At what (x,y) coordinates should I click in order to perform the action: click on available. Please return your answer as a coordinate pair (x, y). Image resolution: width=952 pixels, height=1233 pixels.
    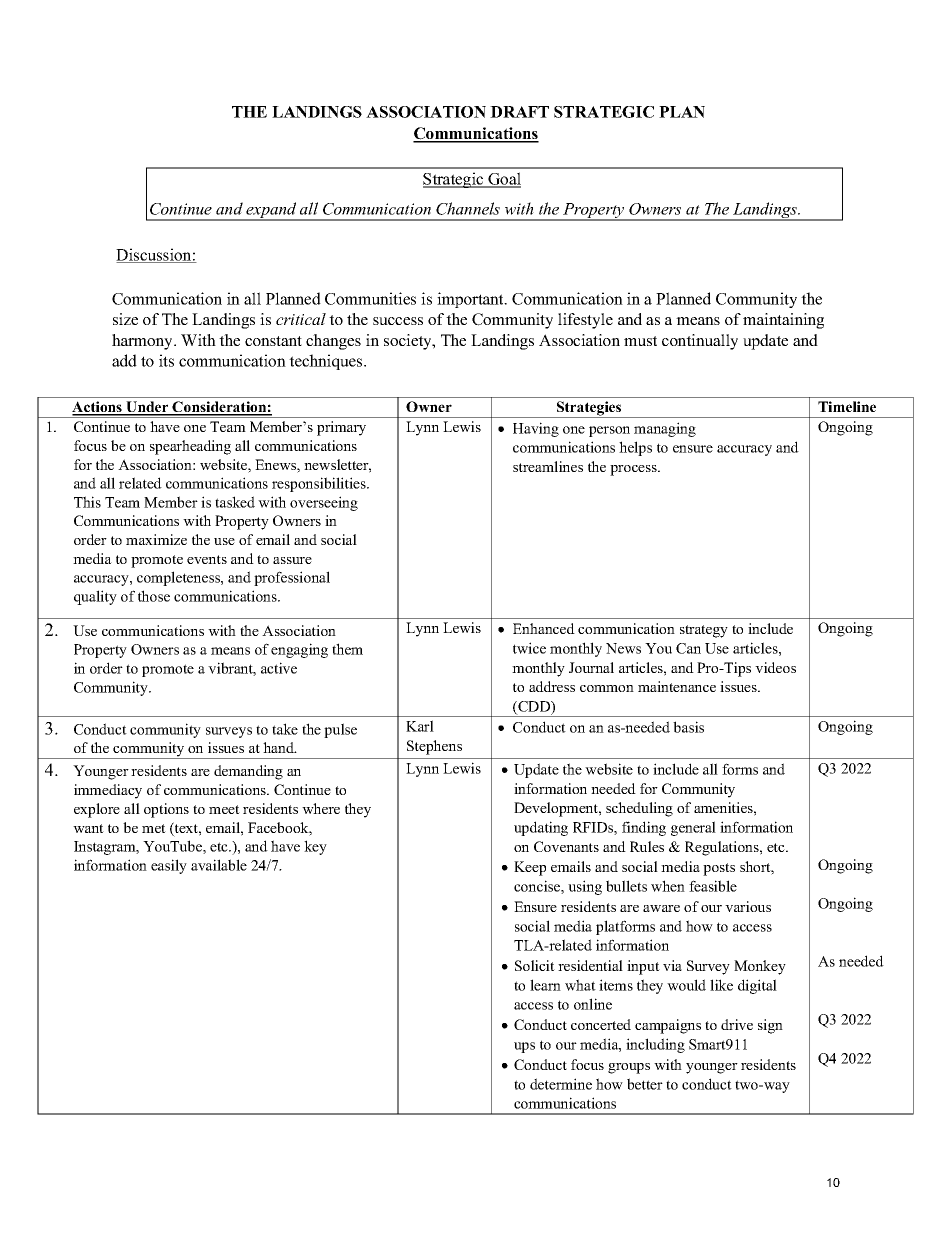
    Looking at the image, I should click on (219, 865).
